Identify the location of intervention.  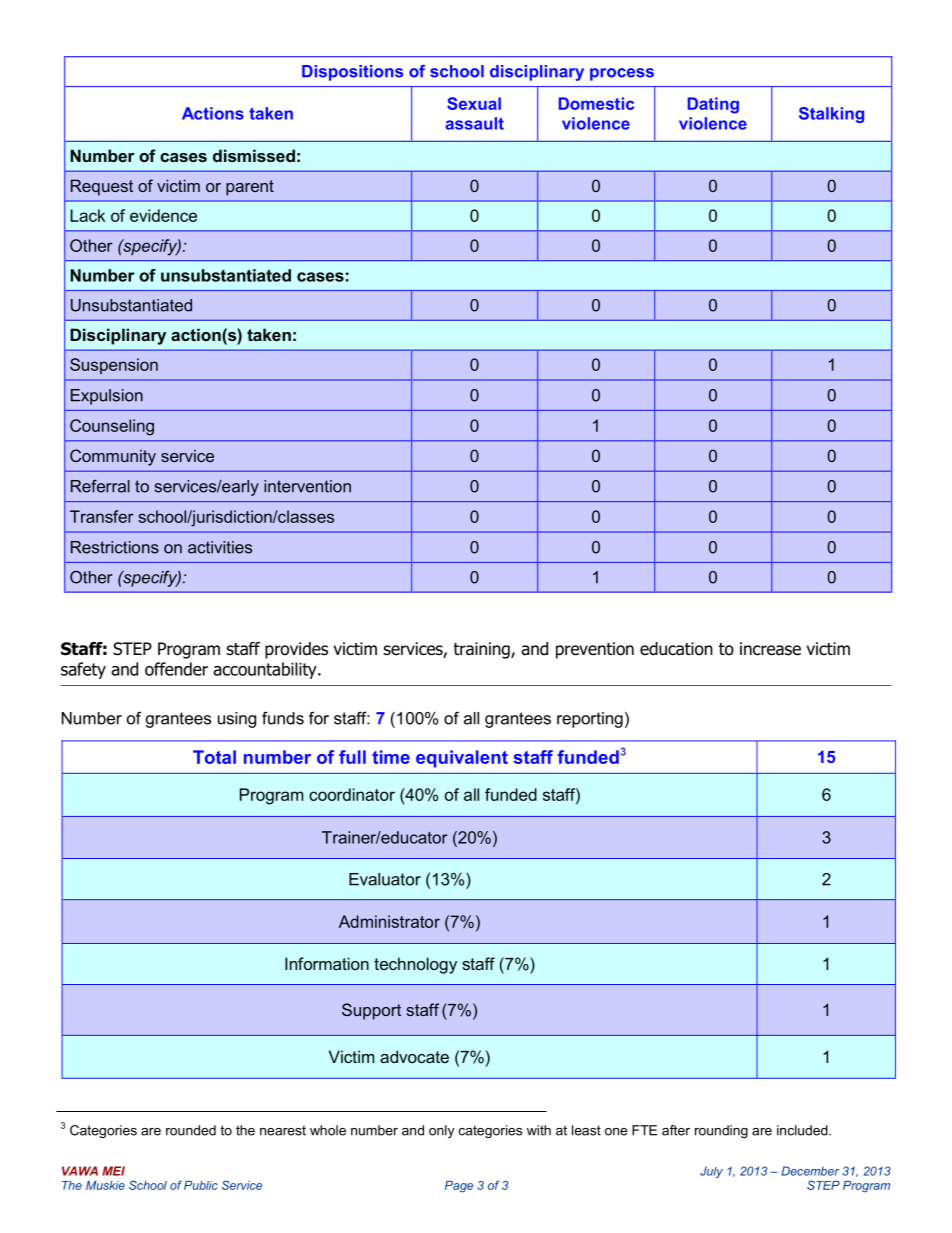
(307, 486).
